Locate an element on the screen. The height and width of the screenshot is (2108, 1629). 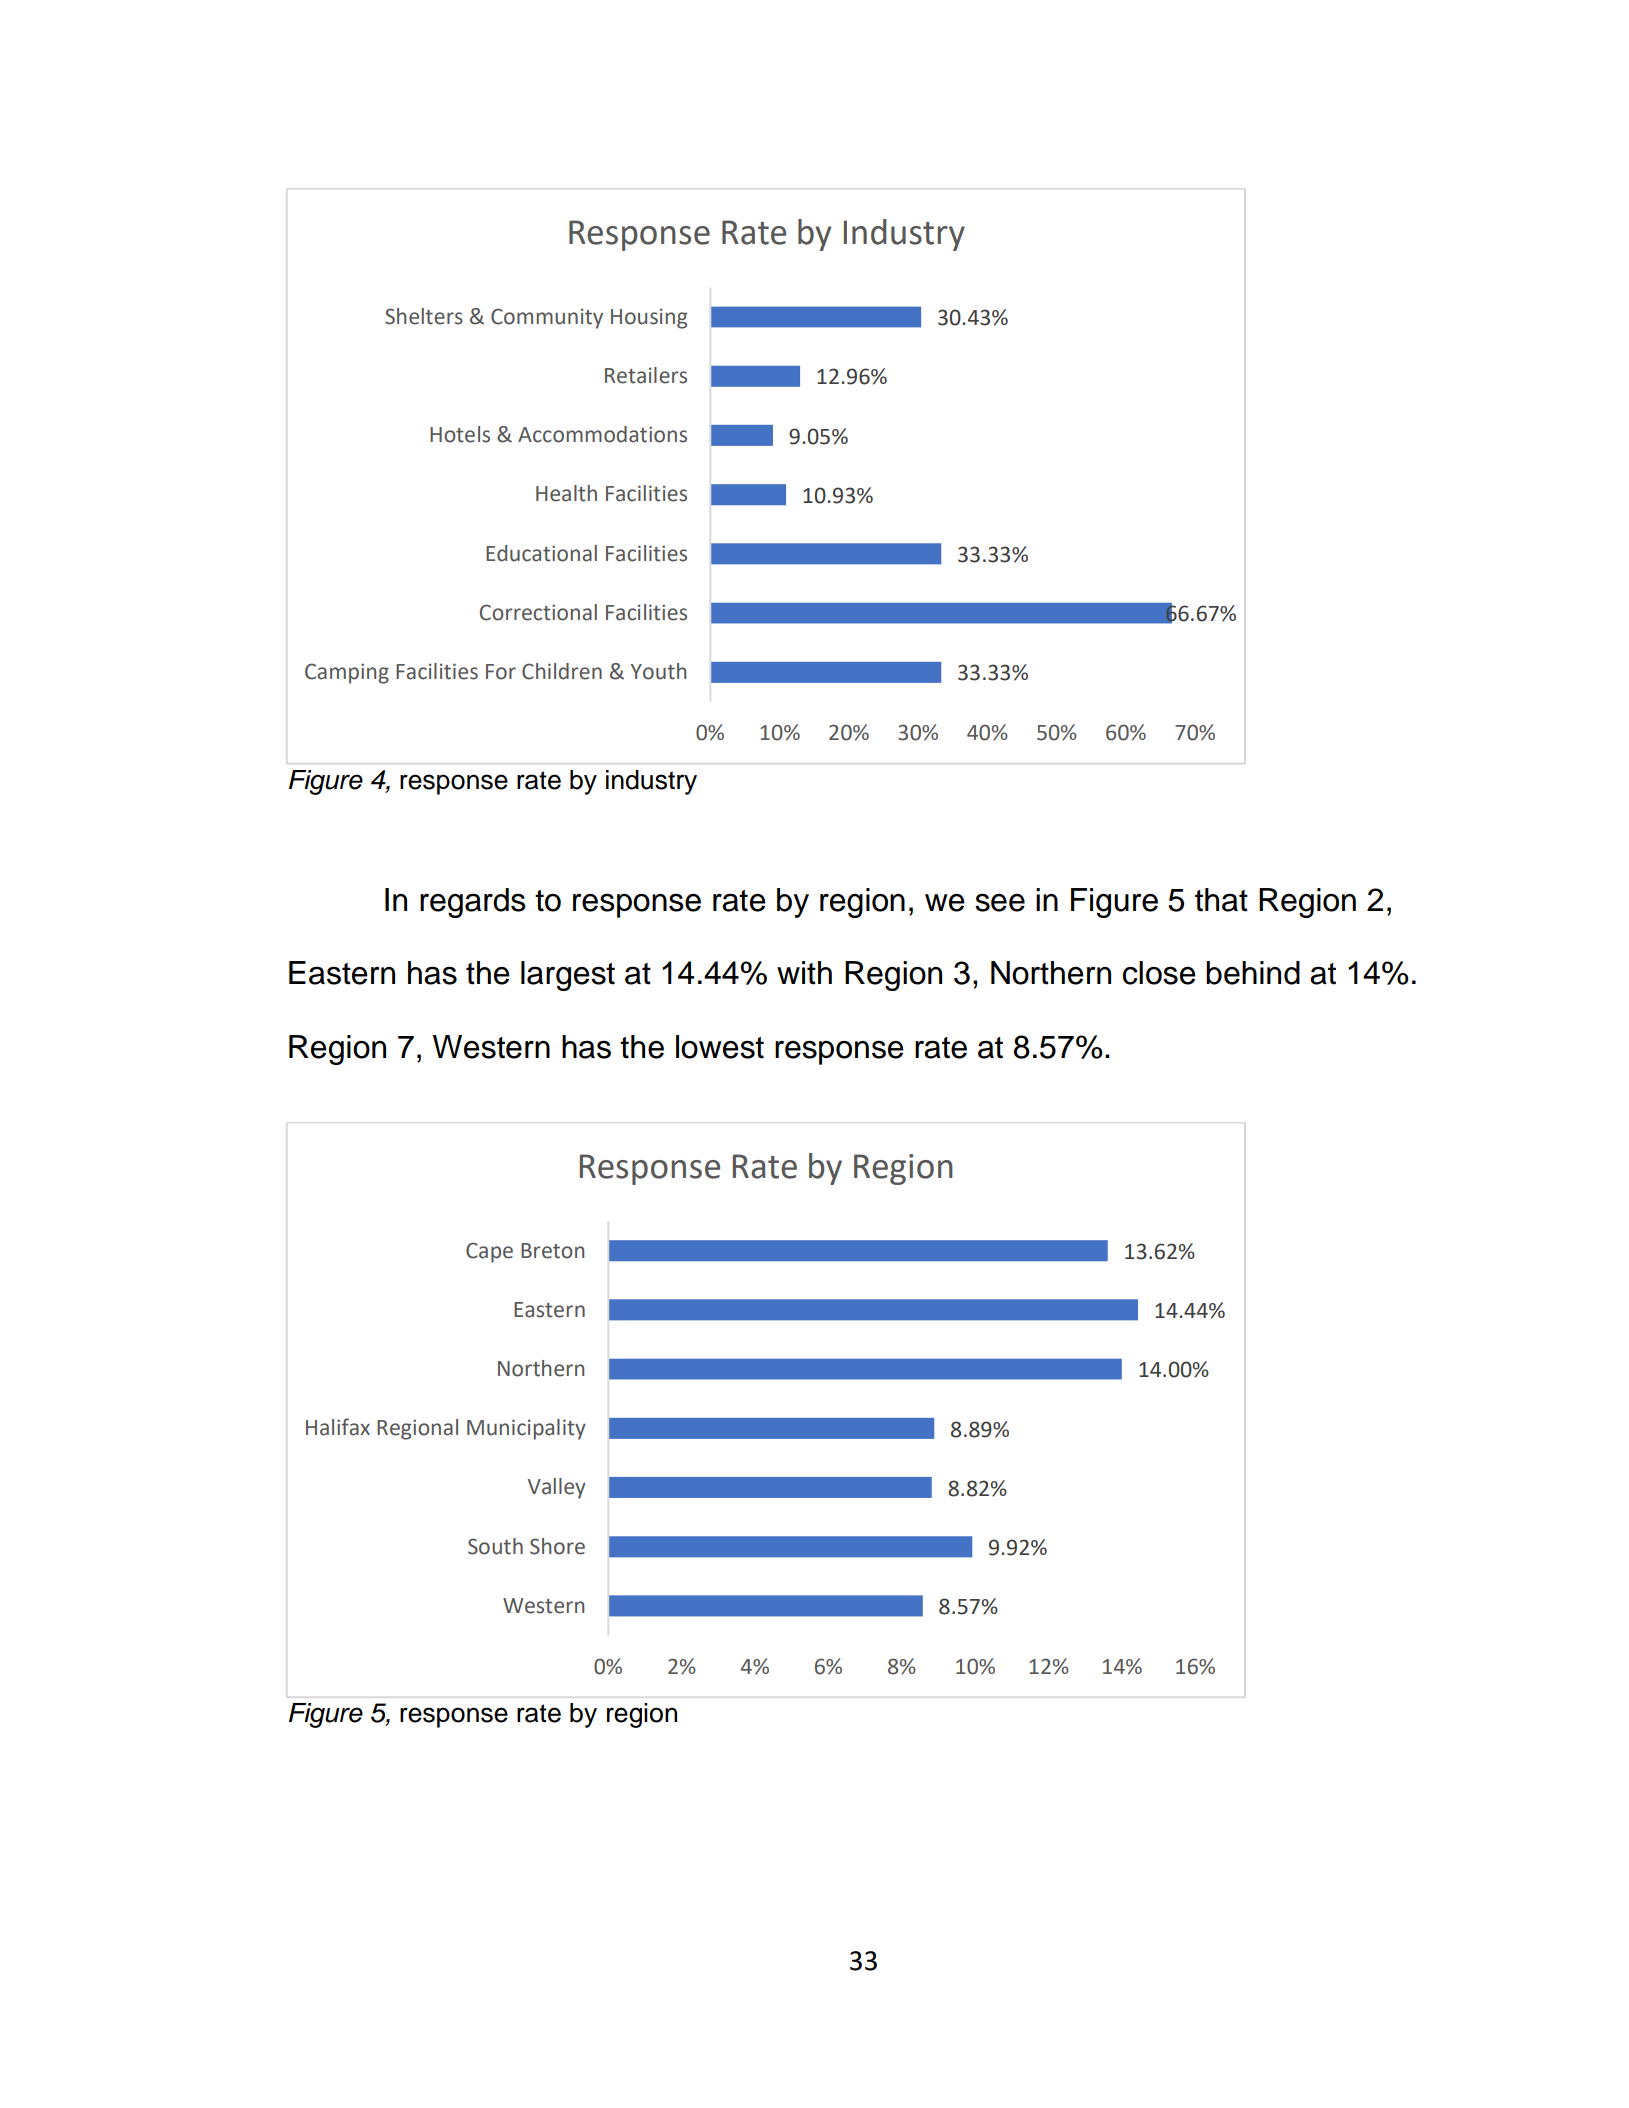
Valley is located at coordinates (557, 1488).
